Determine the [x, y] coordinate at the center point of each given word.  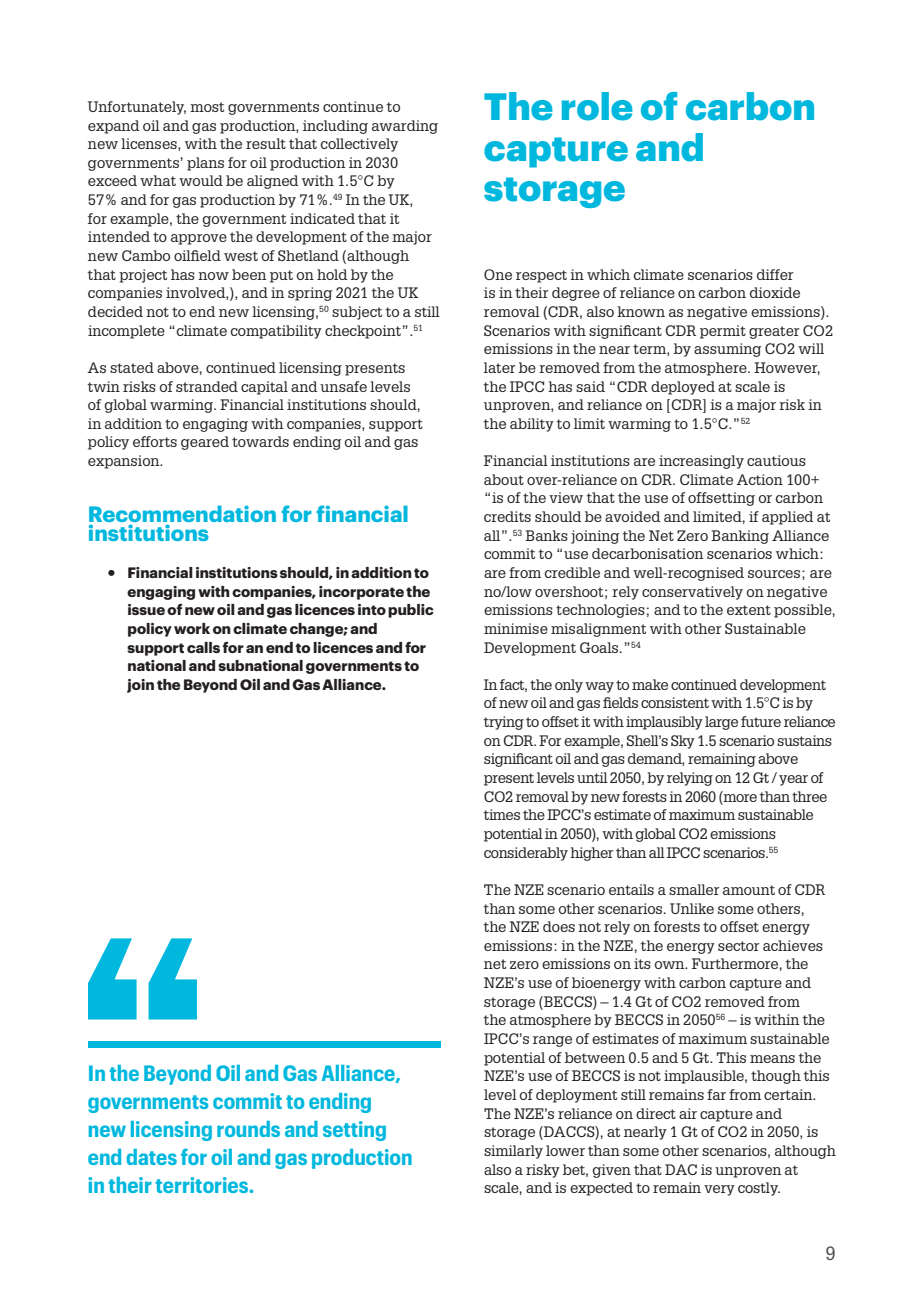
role [597, 106]
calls [203, 647]
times [501, 814]
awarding [405, 127]
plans [205, 164]
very [719, 1190]
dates [152, 1157]
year [793, 780]
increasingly [701, 462]
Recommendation [182, 515]
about [504, 479]
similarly [513, 1152]
